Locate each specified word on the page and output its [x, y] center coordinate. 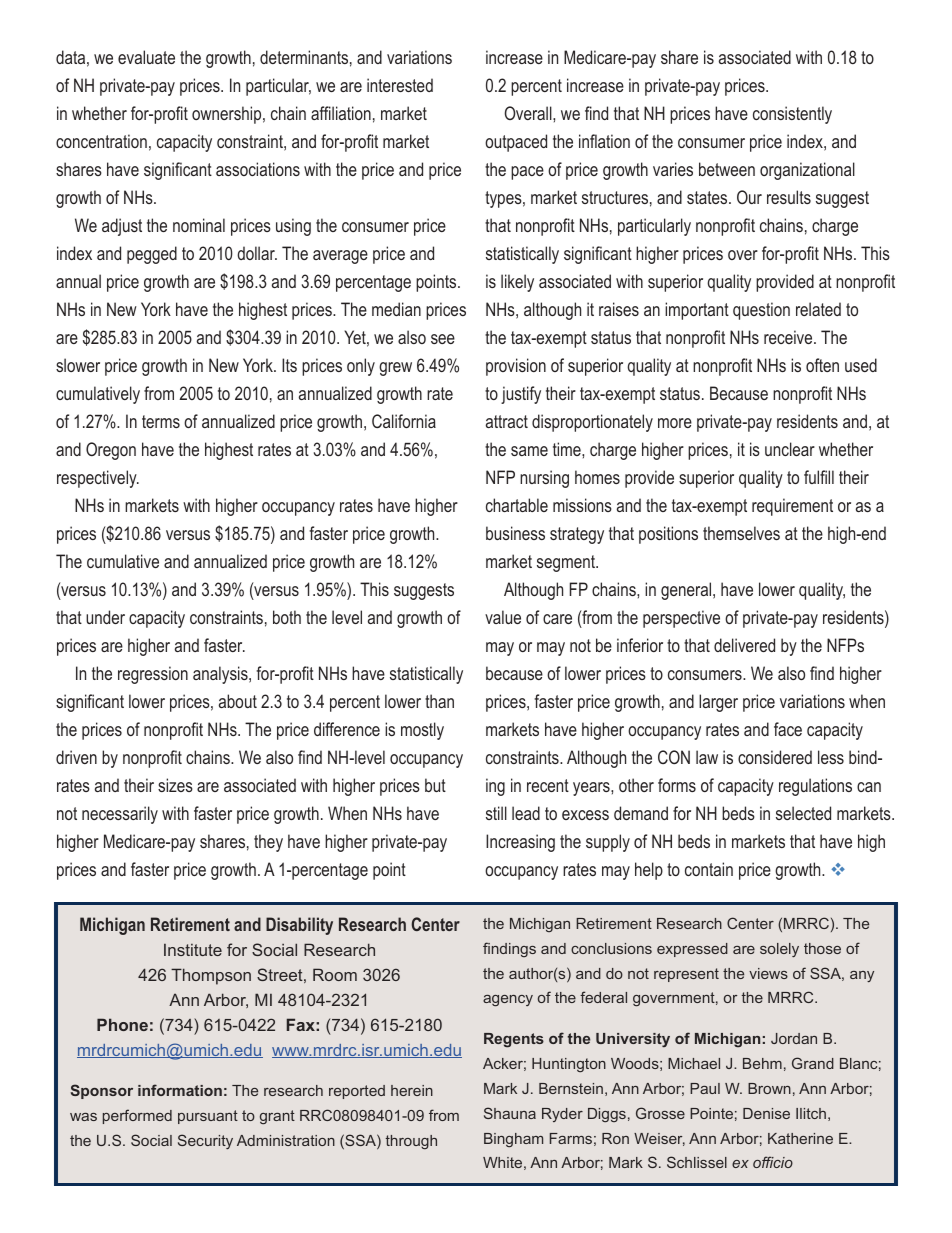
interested [400, 85]
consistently [792, 115]
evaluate [146, 57]
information [180, 1090]
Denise [766, 1113]
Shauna [510, 1113]
